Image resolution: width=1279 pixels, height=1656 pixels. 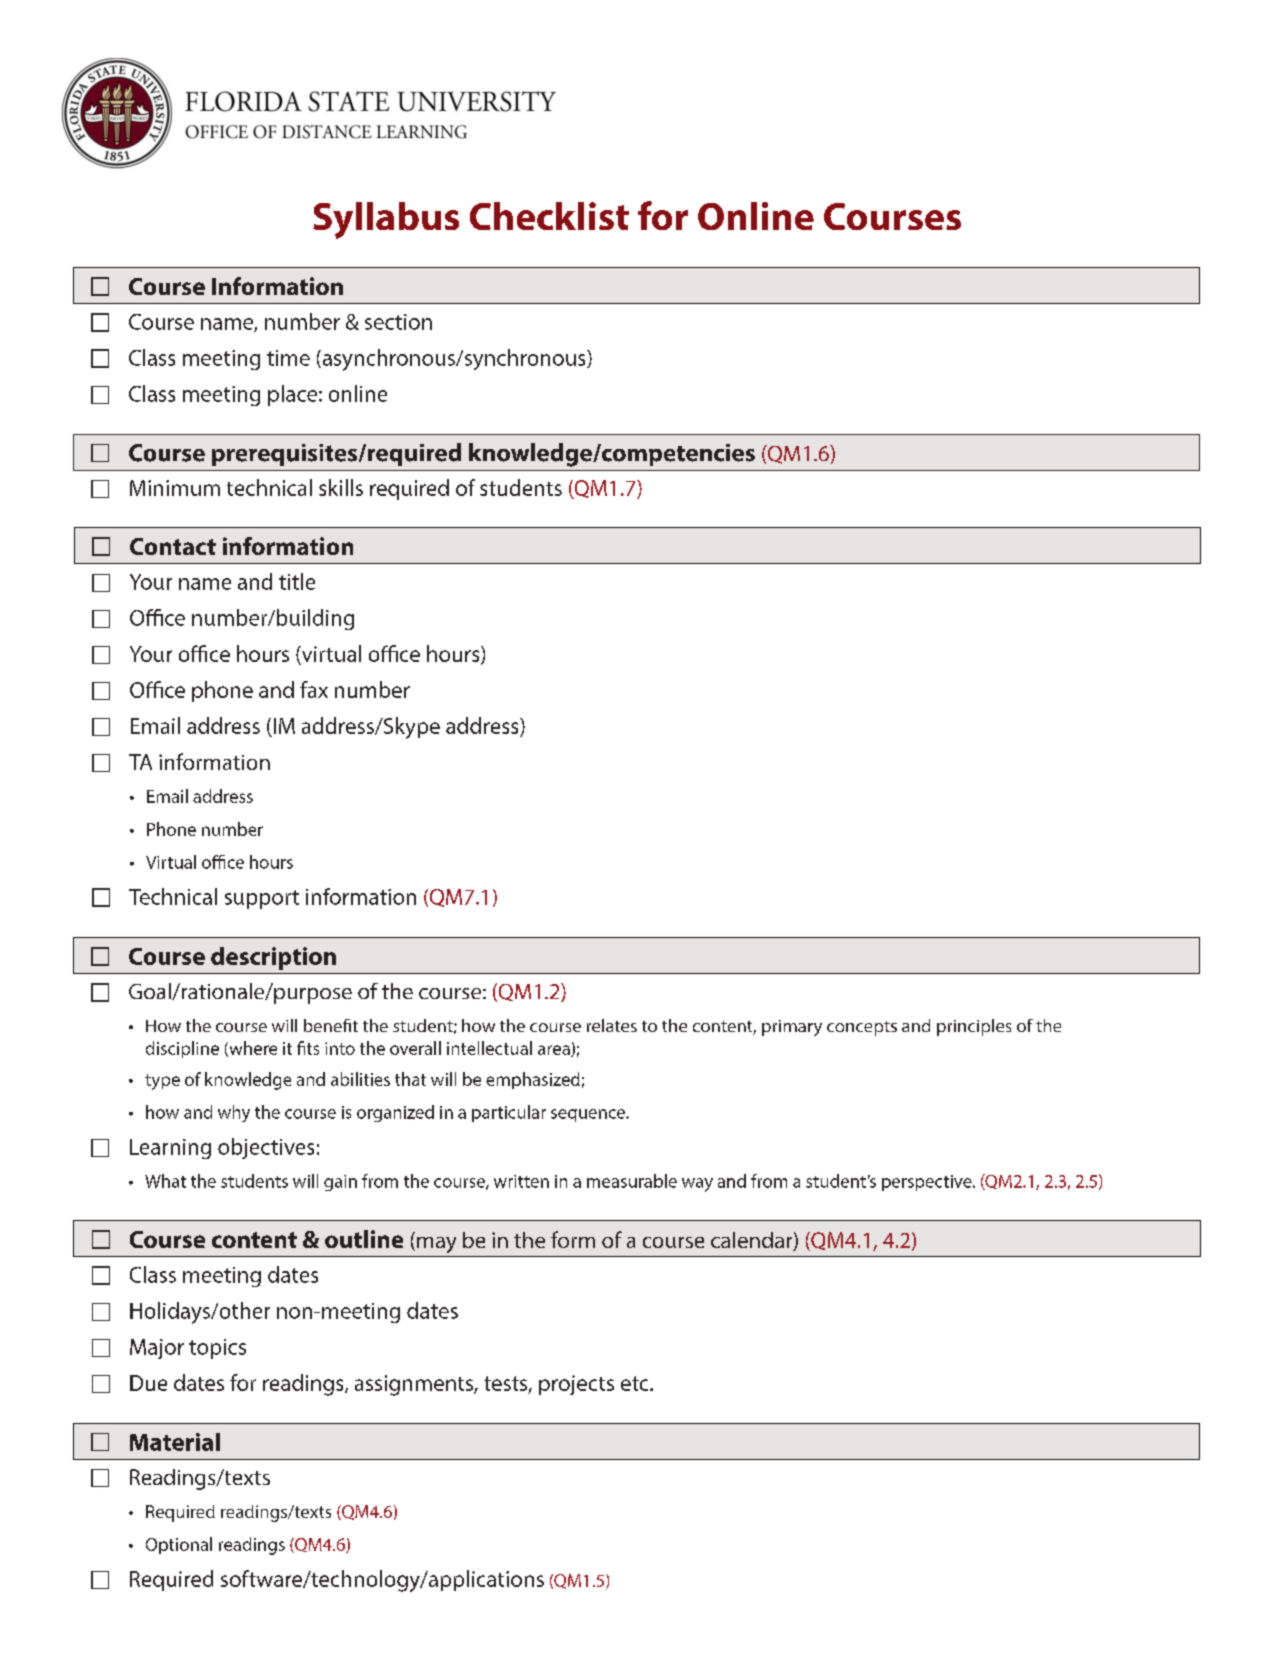 What do you see at coordinates (612, 1025) in the document?
I see `relates` at bounding box center [612, 1025].
